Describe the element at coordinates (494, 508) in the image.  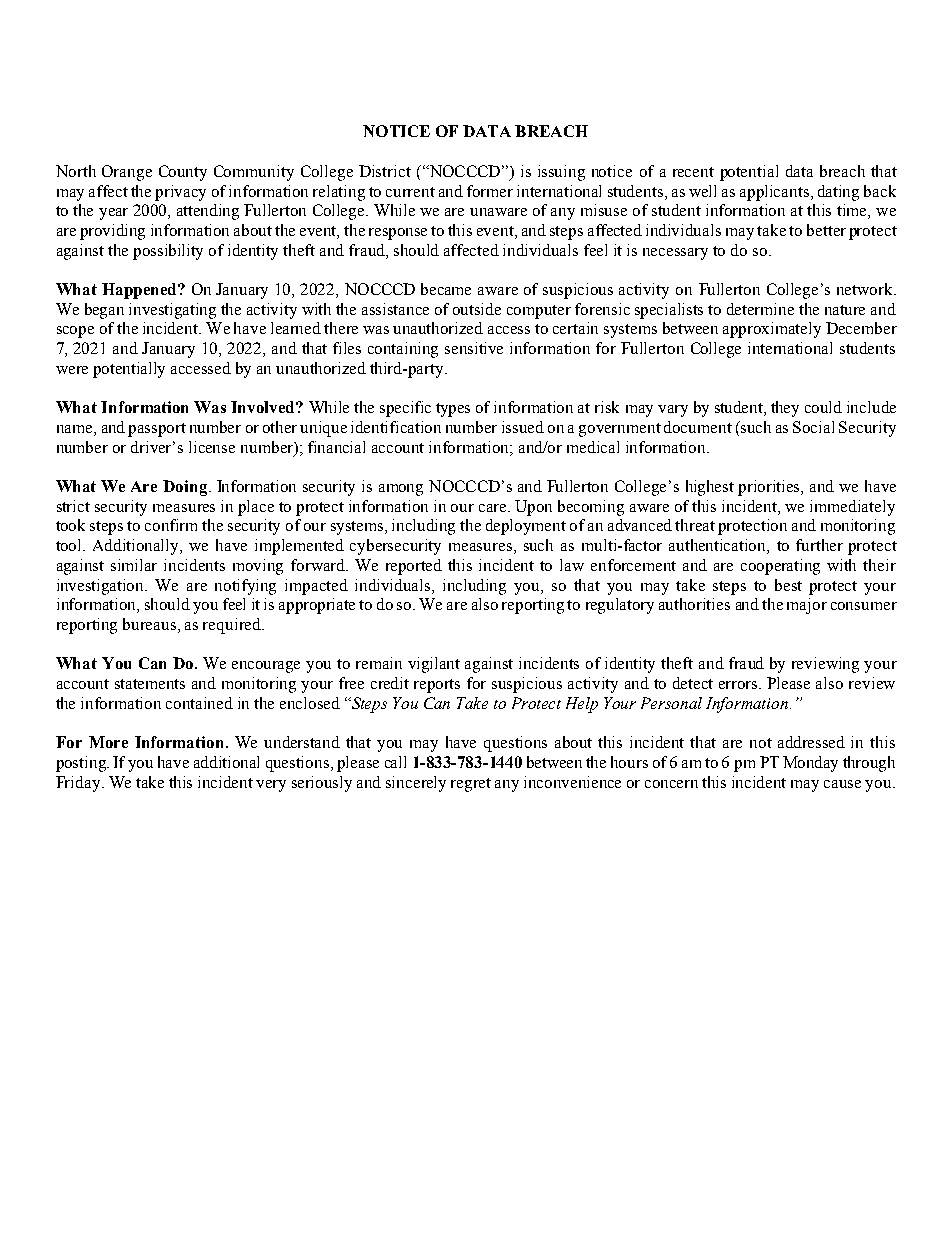
I see `care` at that location.
